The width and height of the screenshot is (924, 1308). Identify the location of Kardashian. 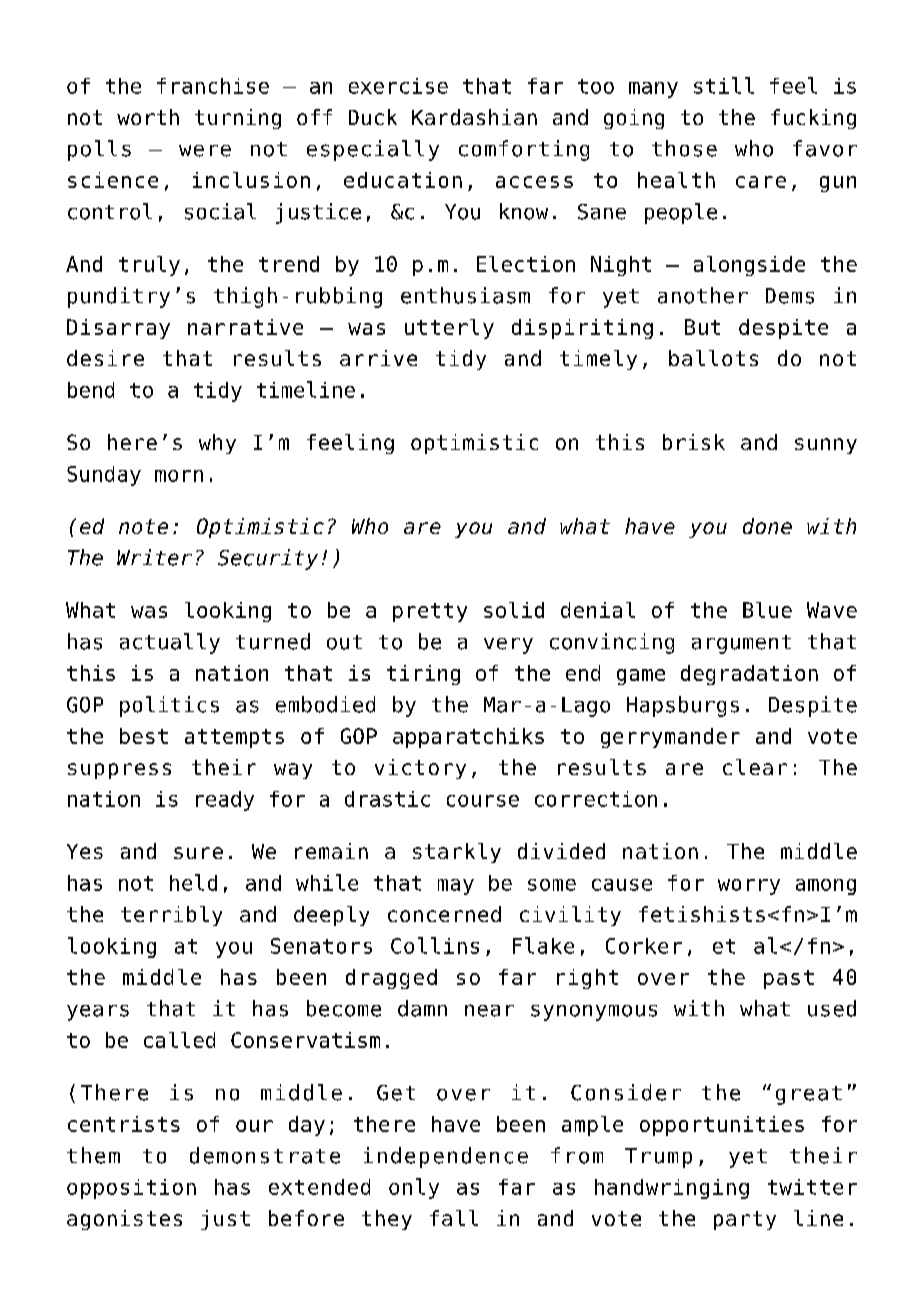
(474, 117).
